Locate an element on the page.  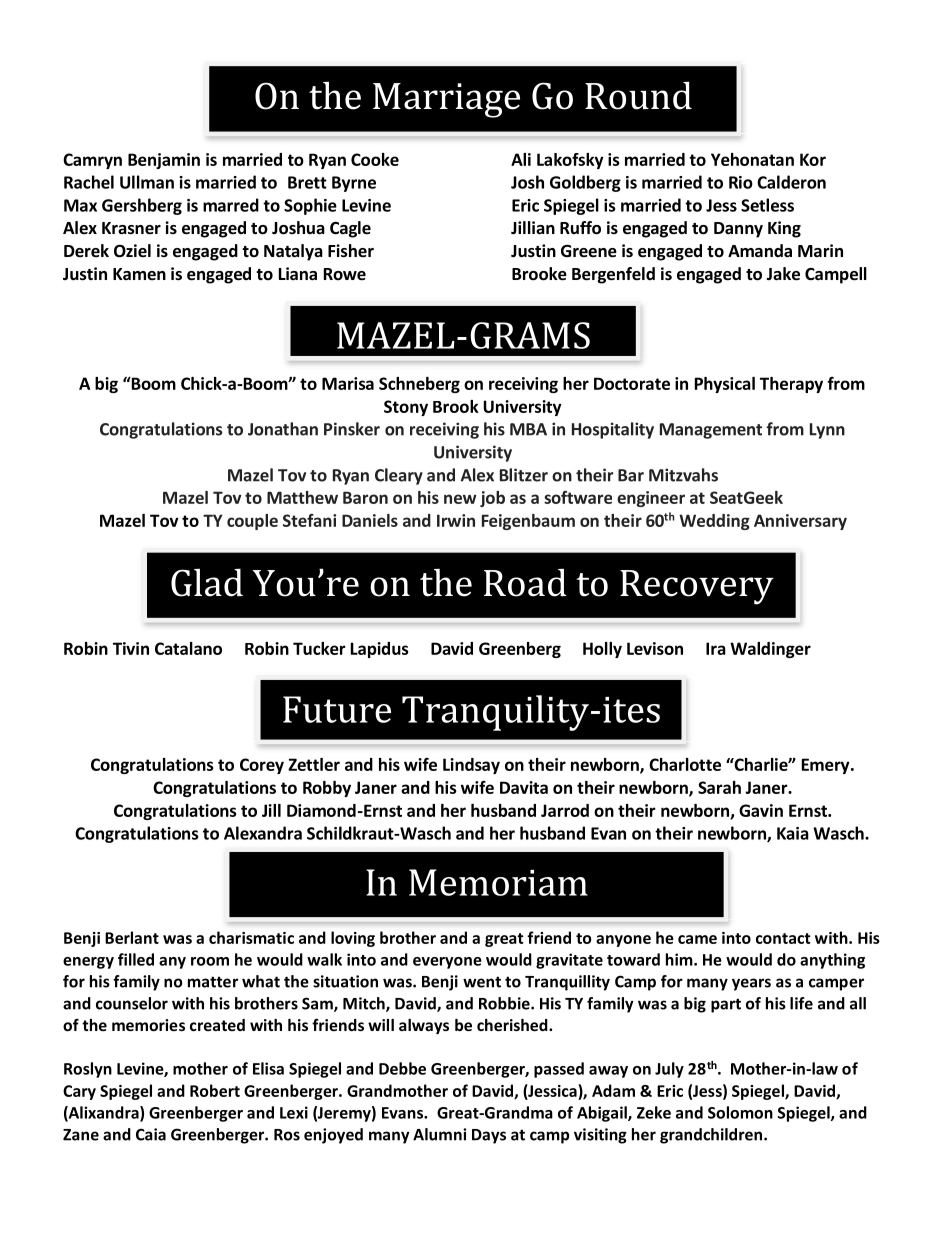
Marriage is located at coordinates (446, 100).
